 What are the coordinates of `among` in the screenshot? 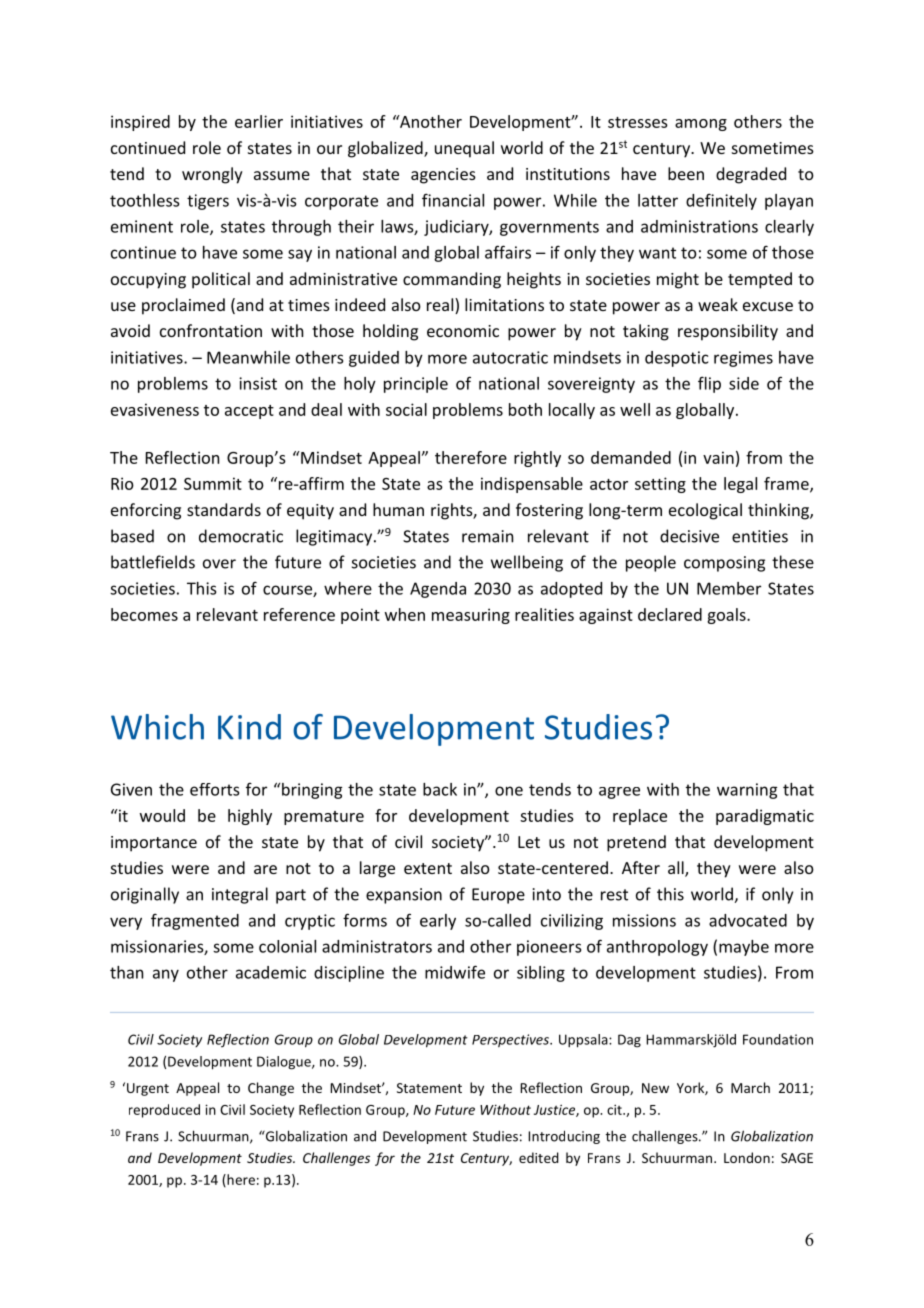 It's located at (701, 125).
